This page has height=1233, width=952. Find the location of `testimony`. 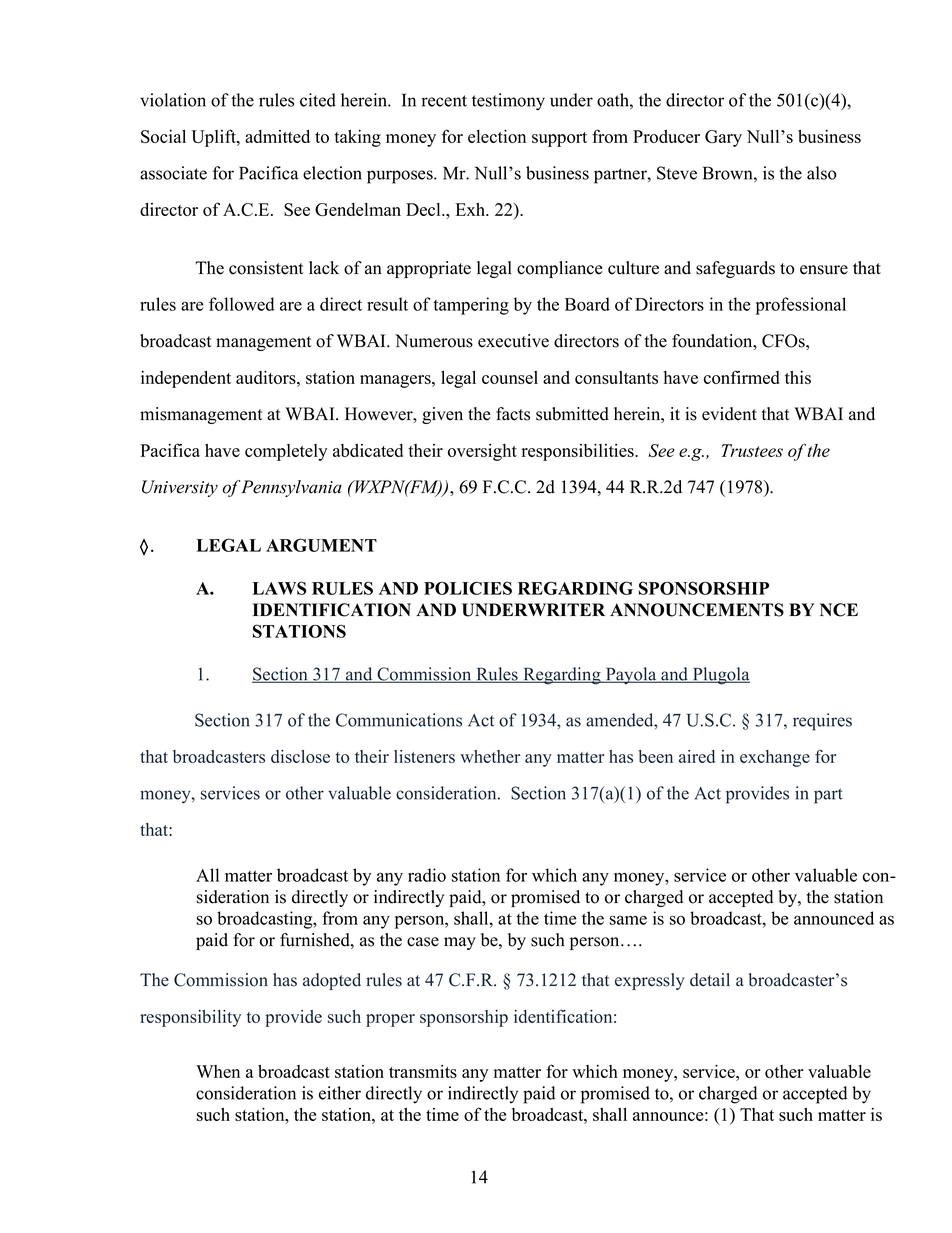

testimony is located at coordinates (508, 102).
